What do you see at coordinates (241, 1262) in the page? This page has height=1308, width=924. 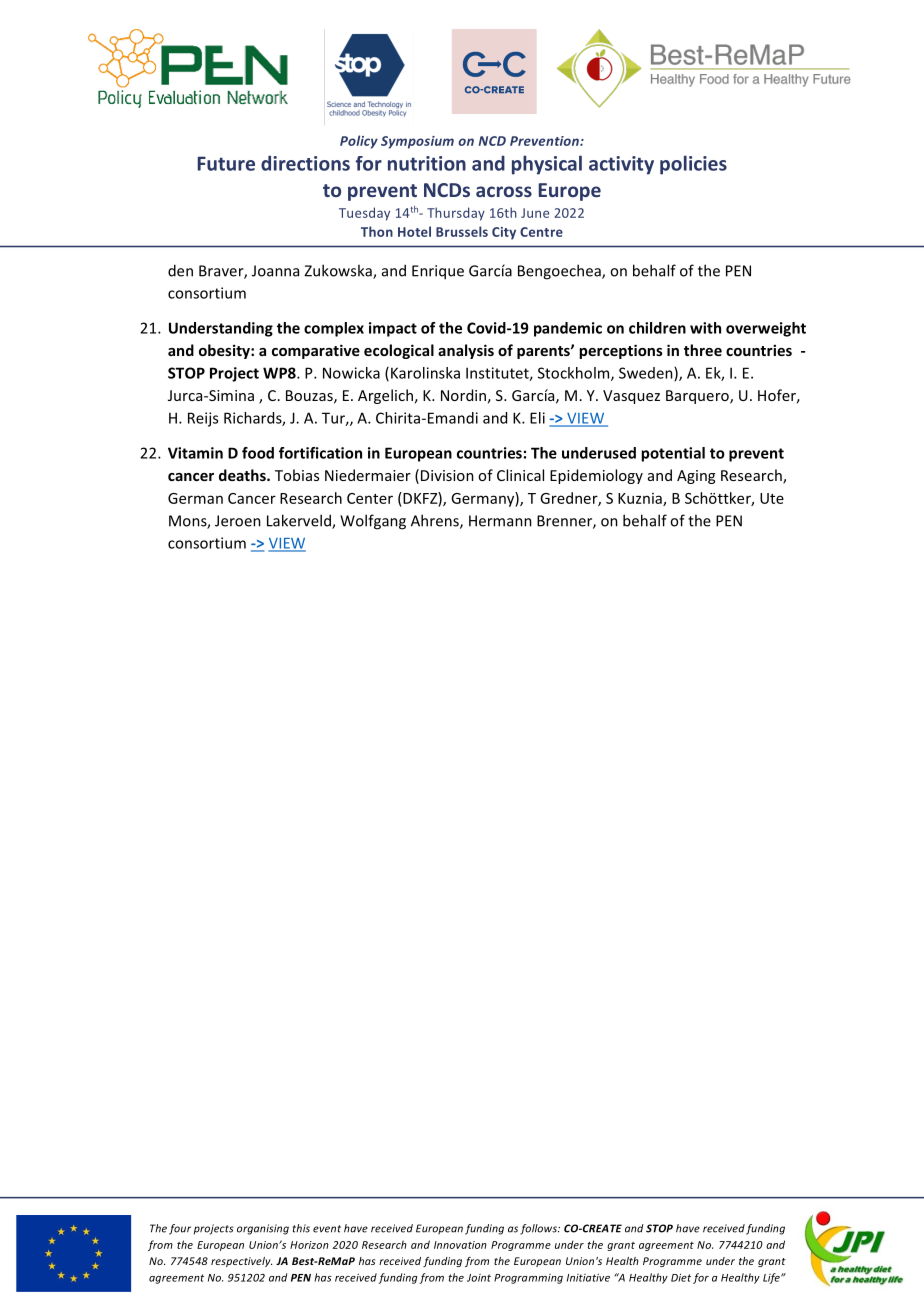 I see `respectively` at bounding box center [241, 1262].
